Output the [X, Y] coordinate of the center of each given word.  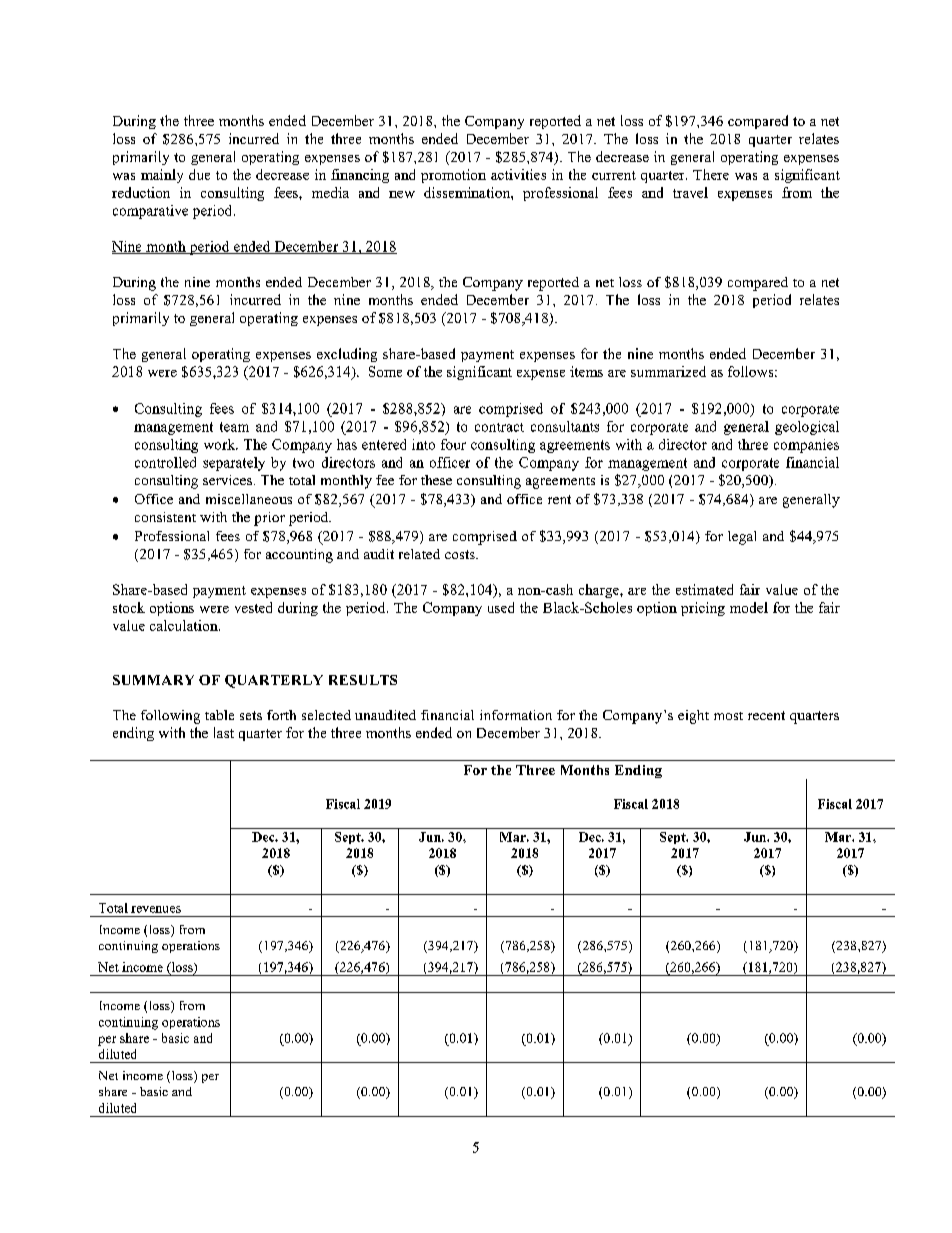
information [516, 715]
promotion [453, 176]
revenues [156, 909]
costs [461, 554]
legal [742, 538]
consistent [165, 517]
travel [690, 192]
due [199, 174]
